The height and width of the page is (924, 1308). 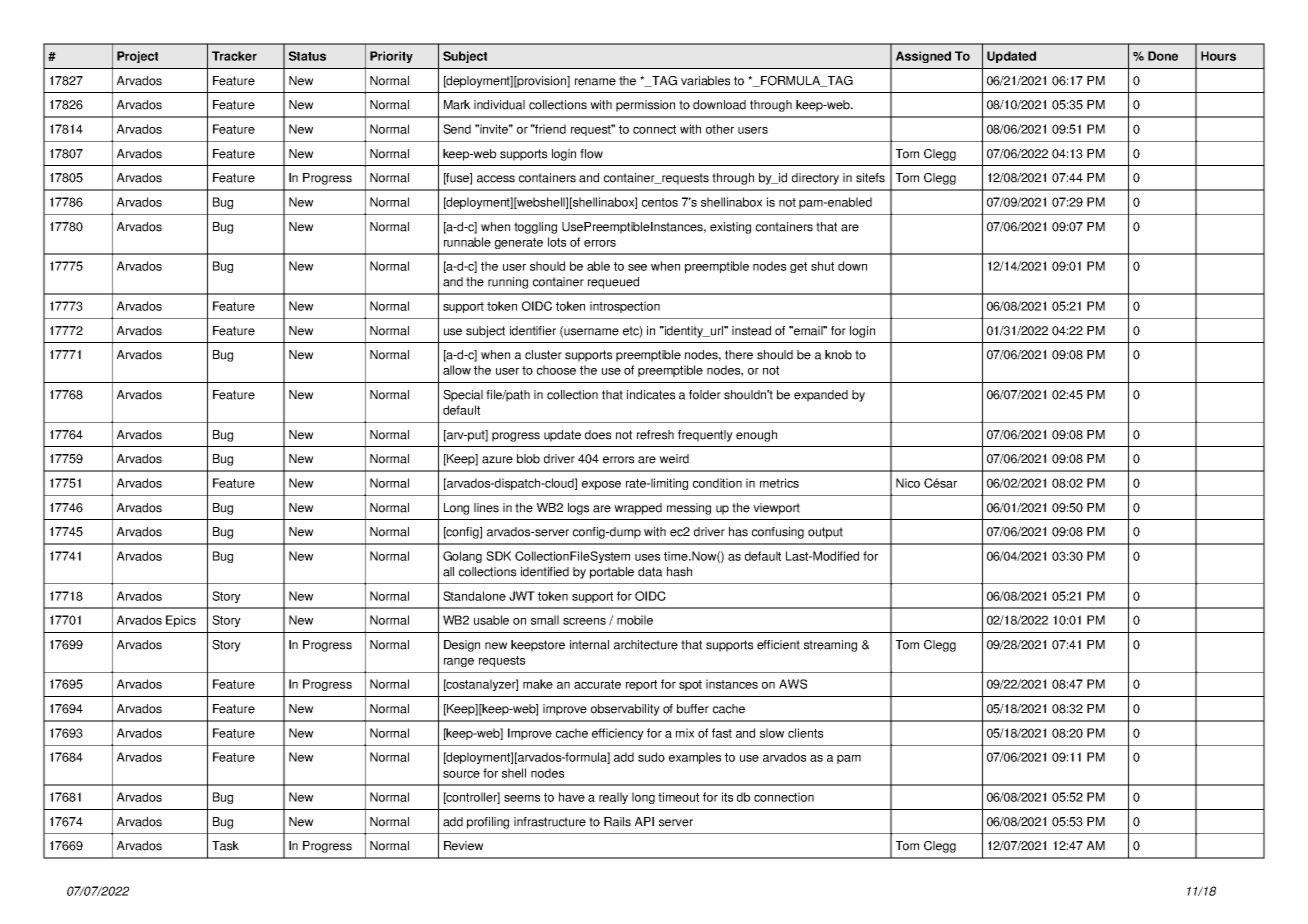 What do you see at coordinates (181, 621) in the page?
I see `Epics` at bounding box center [181, 621].
